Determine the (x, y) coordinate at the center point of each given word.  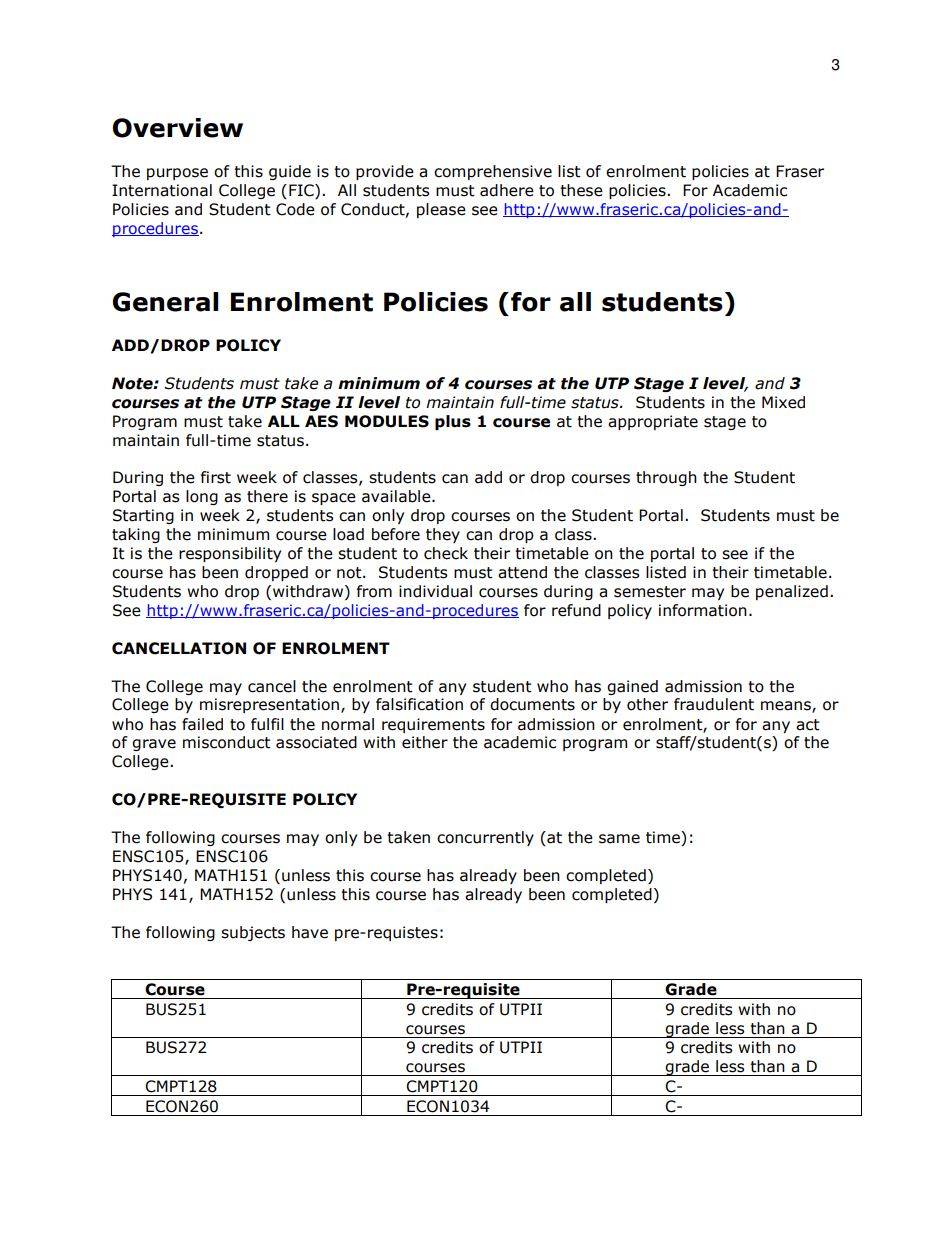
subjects (253, 933)
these (581, 190)
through (666, 478)
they (443, 535)
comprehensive (493, 172)
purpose (177, 174)
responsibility (230, 554)
